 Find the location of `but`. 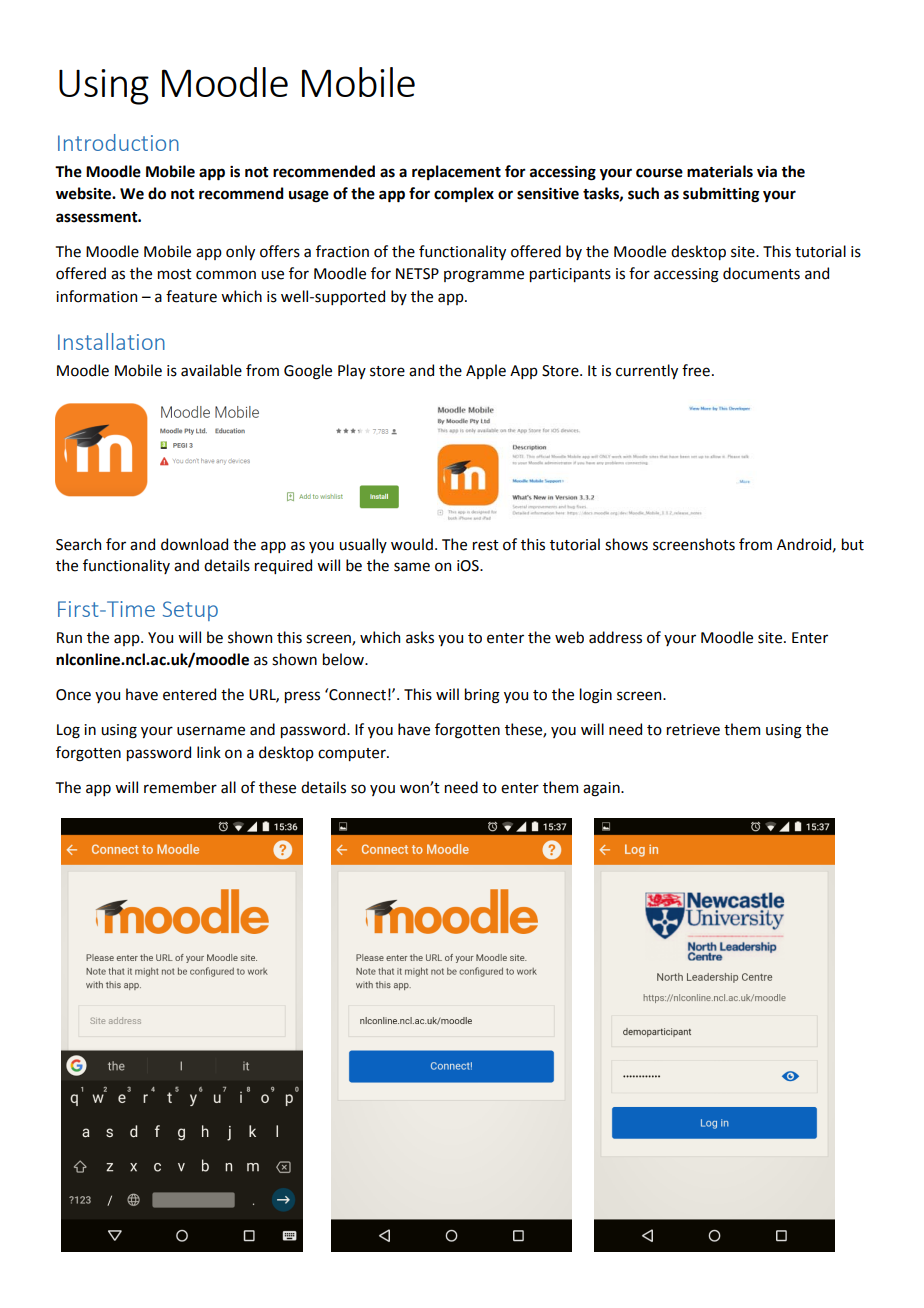

but is located at coordinates (853, 544).
